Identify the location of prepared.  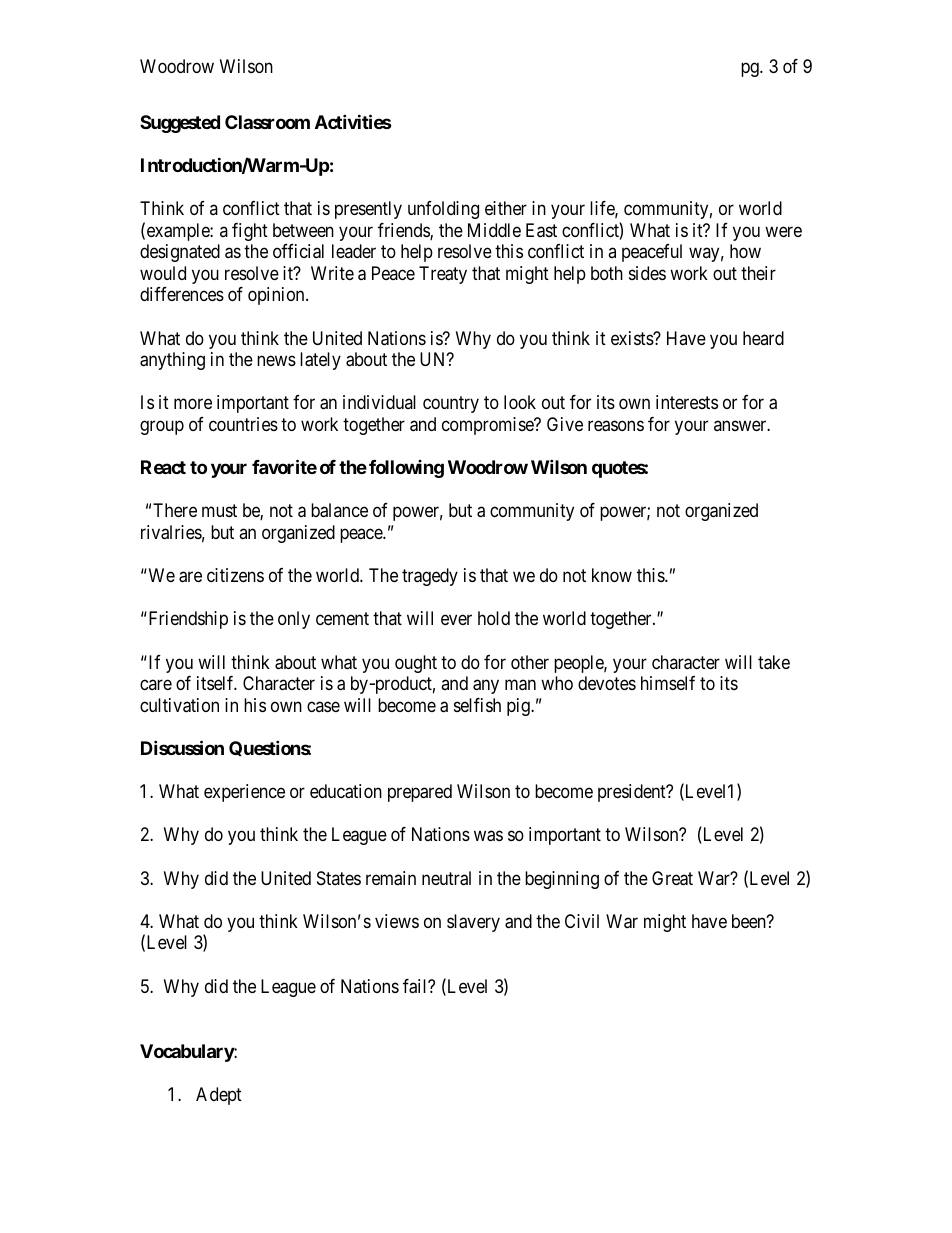
(420, 793).
